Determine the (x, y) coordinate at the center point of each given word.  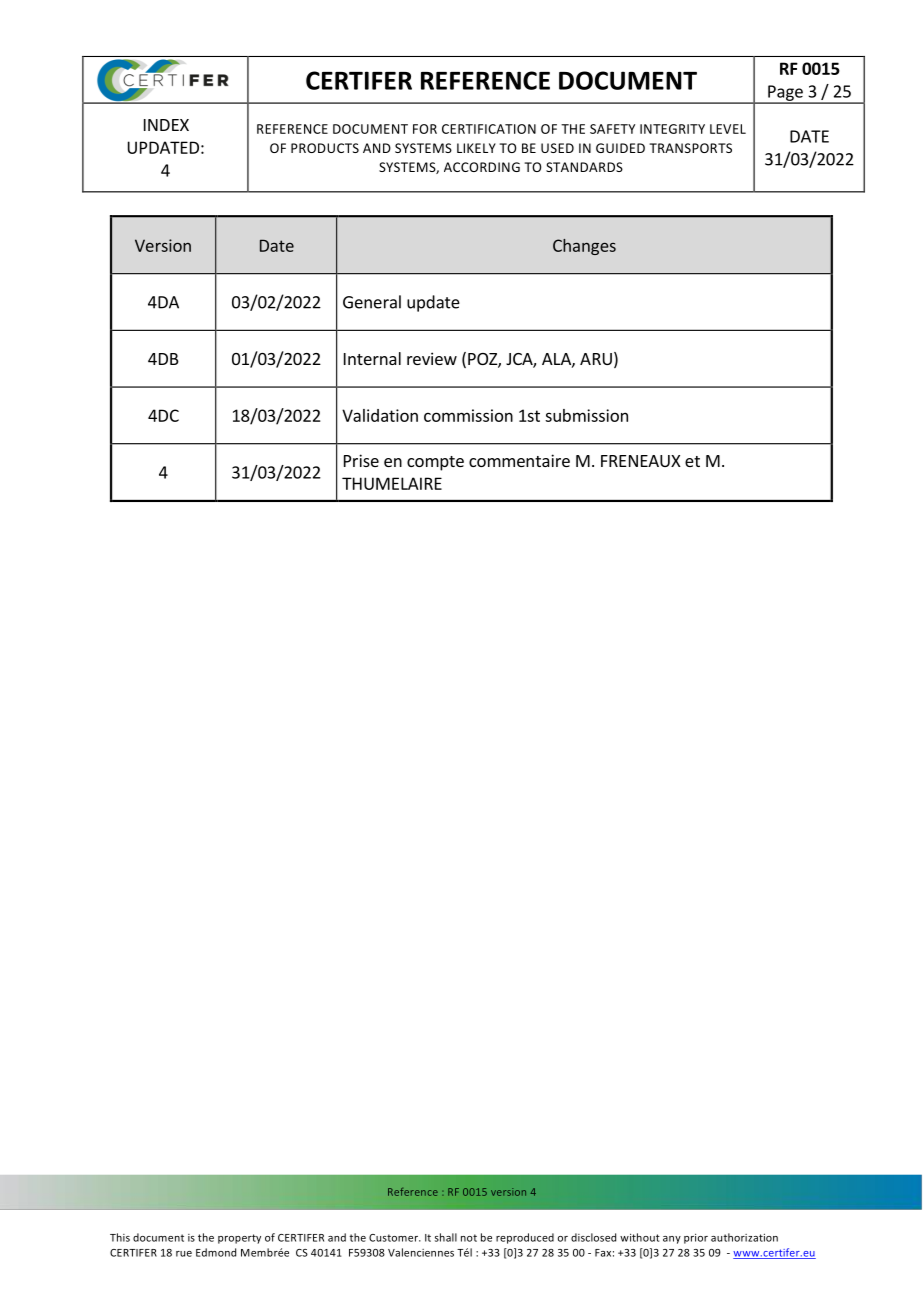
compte (435, 463)
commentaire (519, 460)
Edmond (216, 1252)
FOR (425, 129)
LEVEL (728, 129)
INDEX (166, 125)
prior (696, 1238)
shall (446, 1237)
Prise (361, 460)
